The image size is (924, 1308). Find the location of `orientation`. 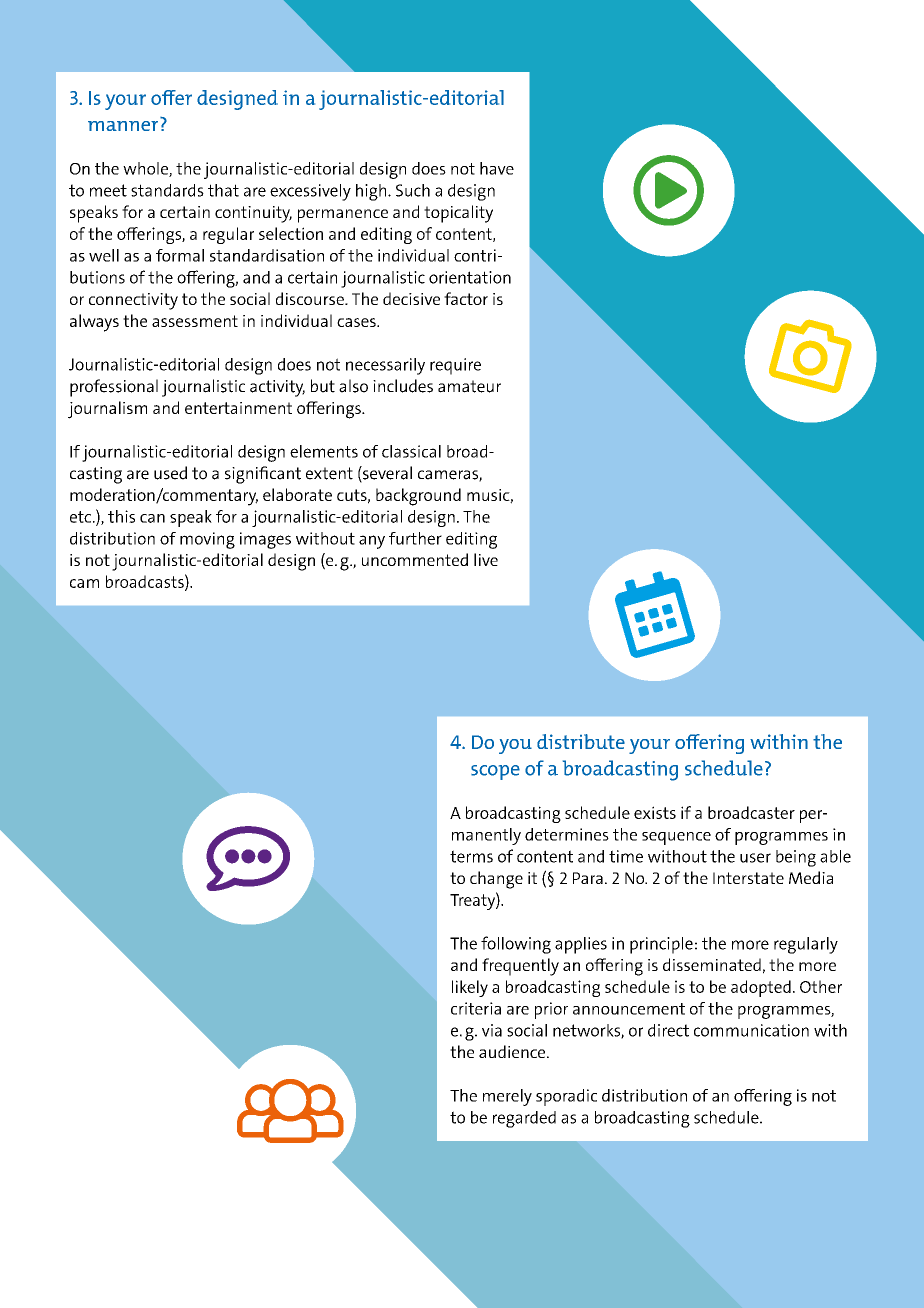

orientation is located at coordinates (470, 277).
